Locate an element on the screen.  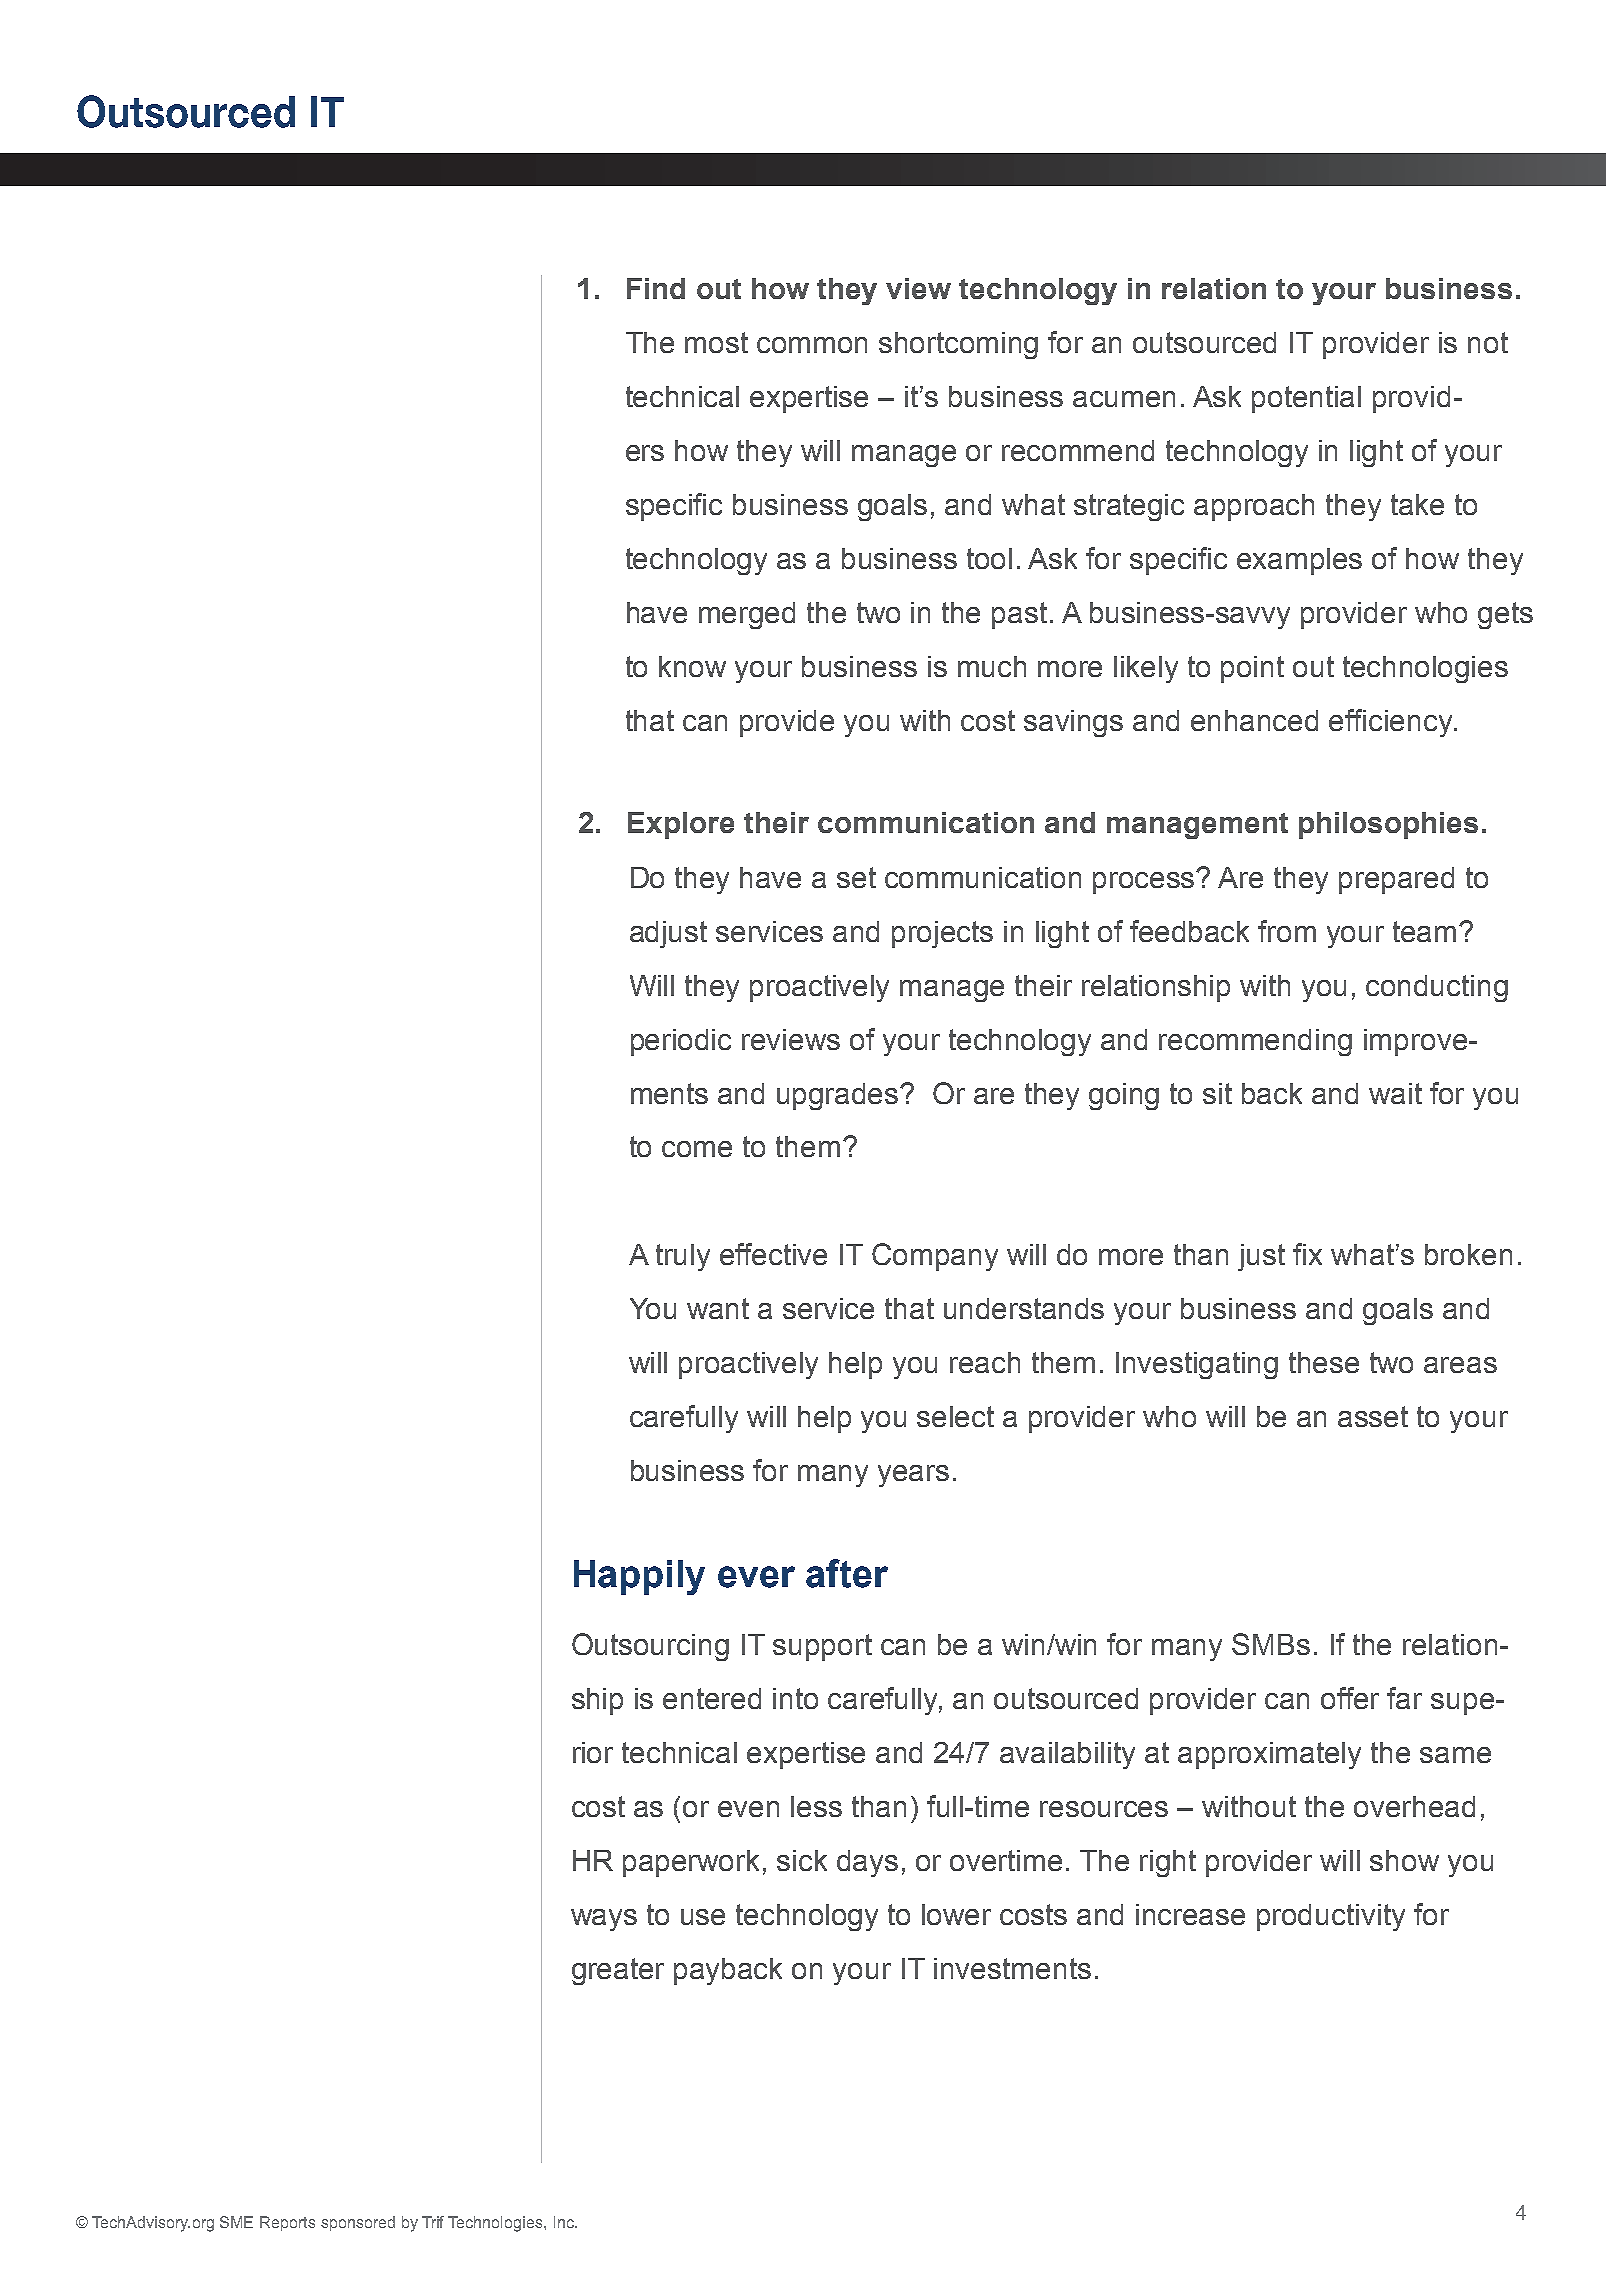
truly is located at coordinates (683, 1257).
